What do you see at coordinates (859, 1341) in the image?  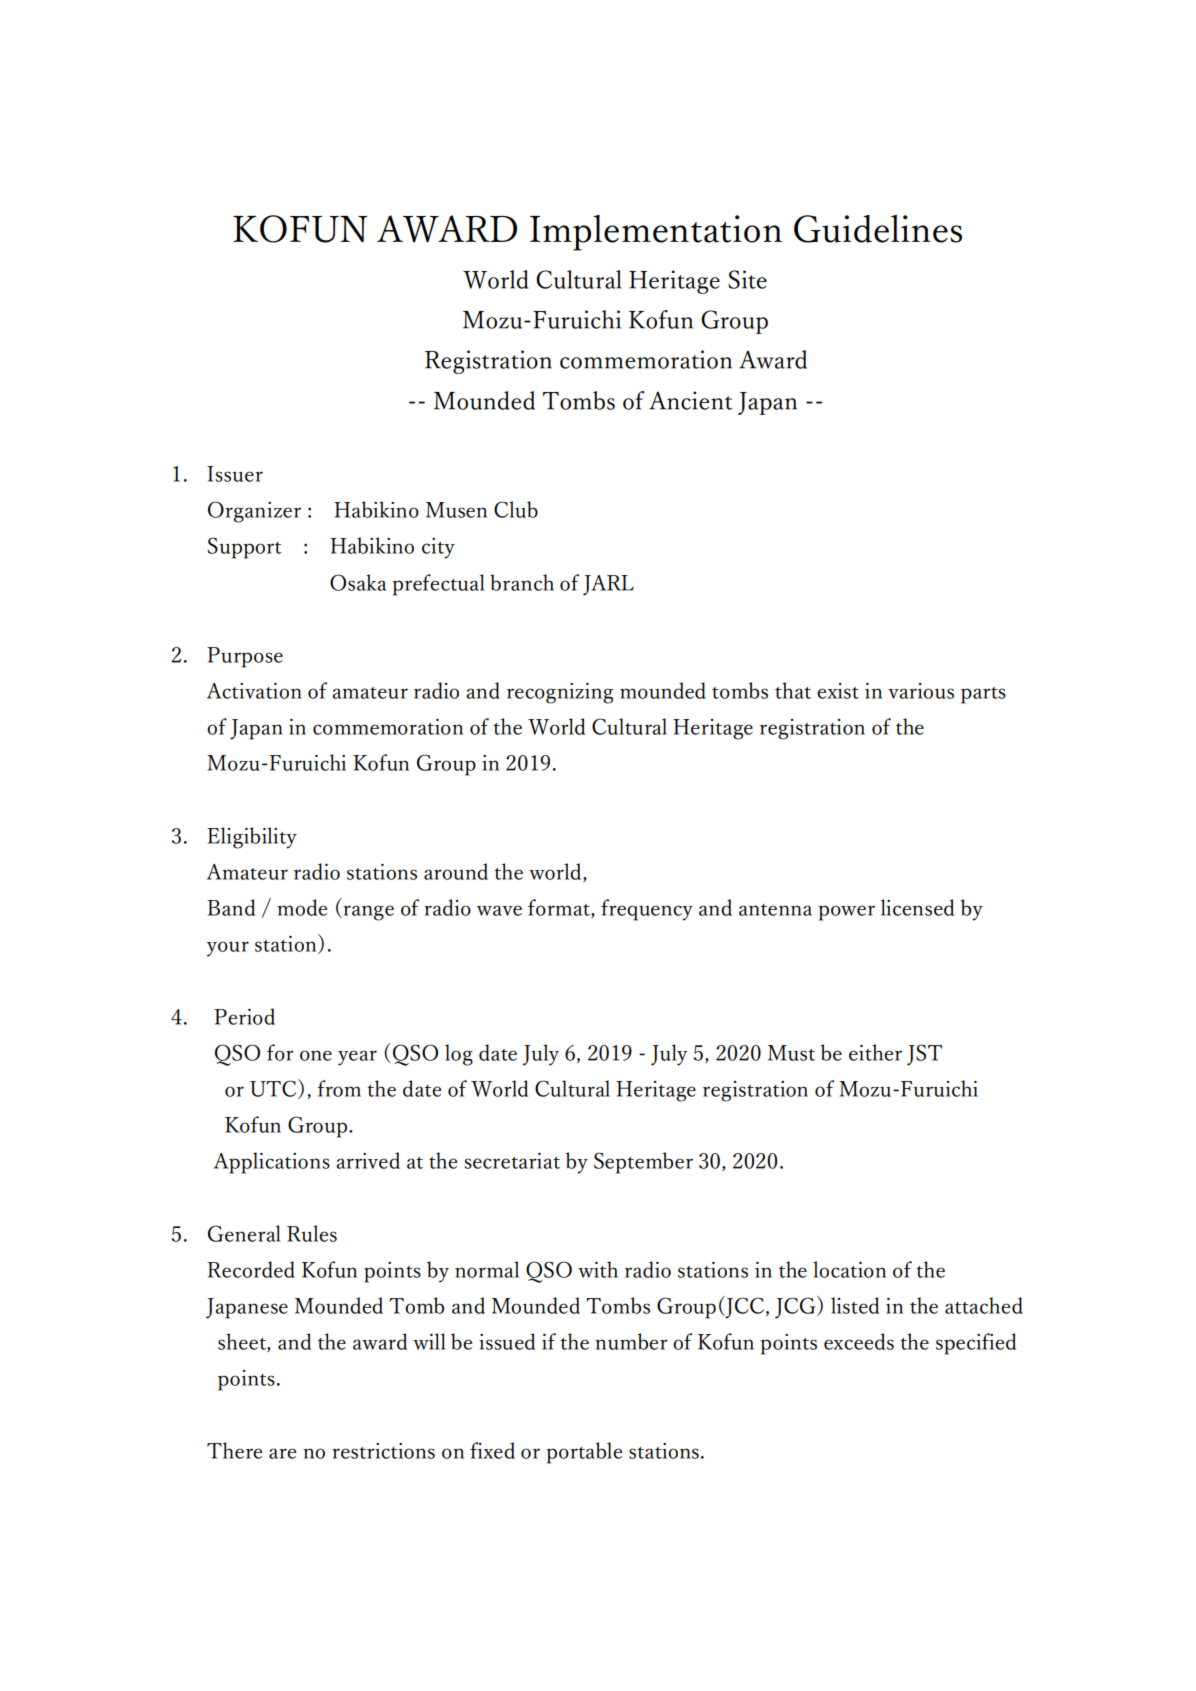 I see `exceeds` at bounding box center [859, 1341].
